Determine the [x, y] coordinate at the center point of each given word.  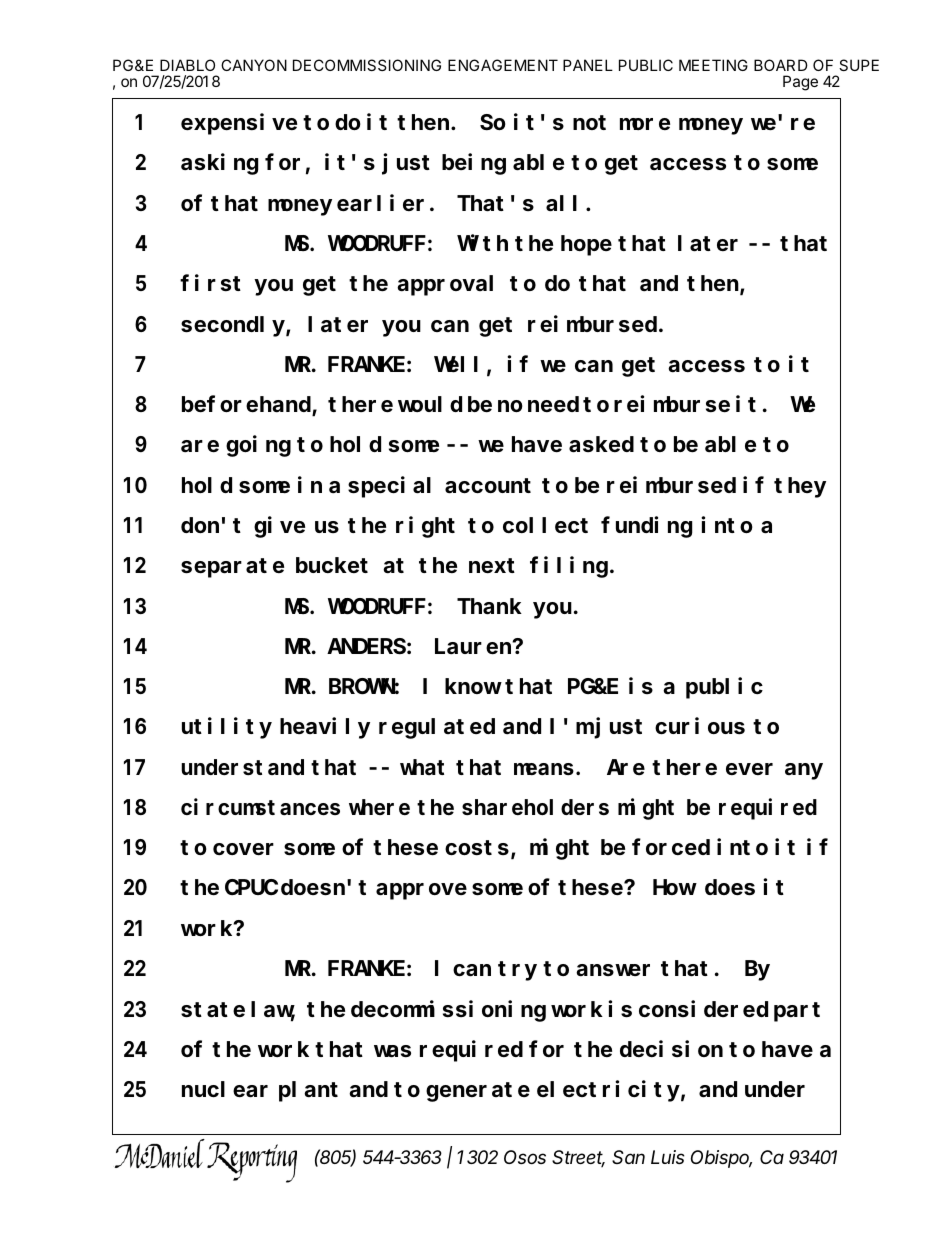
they [800, 487]
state [213, 1010]
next [492, 566]
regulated [437, 729]
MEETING [713, 65]
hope [586, 245]
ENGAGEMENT [503, 65]
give [279, 527]
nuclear [225, 1089]
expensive [239, 124]
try [517, 971]
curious [700, 726]
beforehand [247, 406]
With [482, 243]
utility [227, 728]
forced [671, 847]
